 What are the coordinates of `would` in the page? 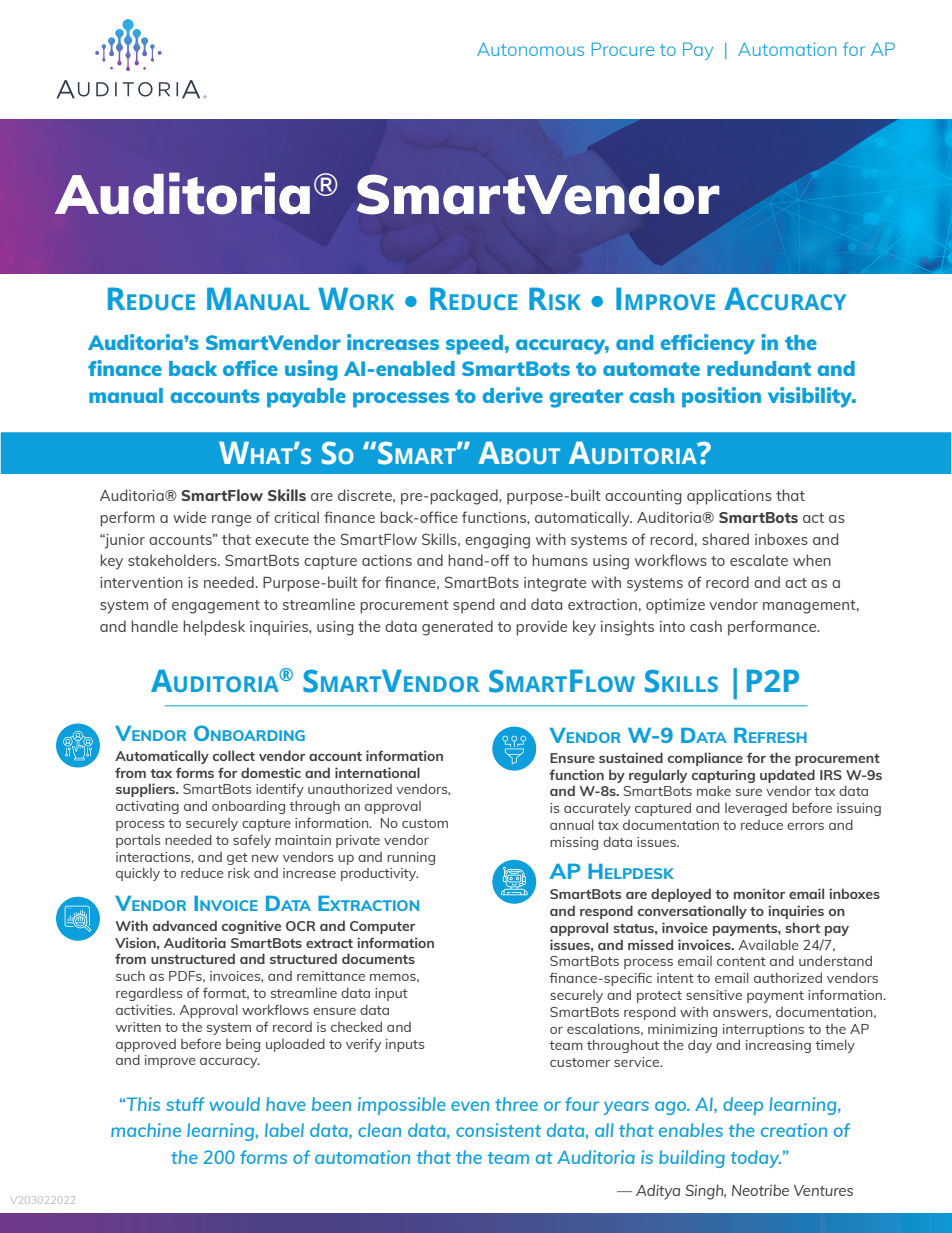 It's located at (234, 1104).
